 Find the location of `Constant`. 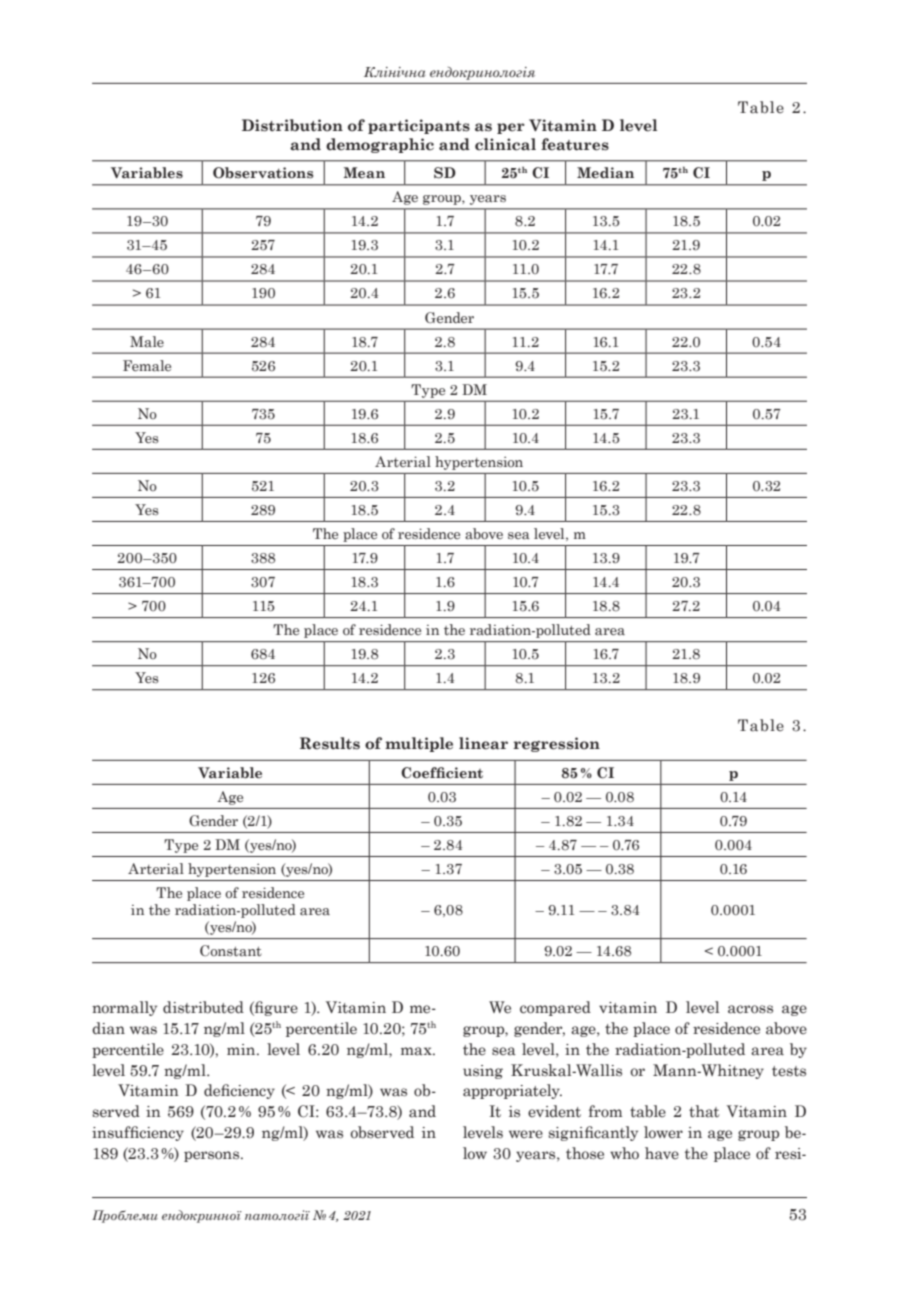

Constant is located at coordinates (231, 951).
